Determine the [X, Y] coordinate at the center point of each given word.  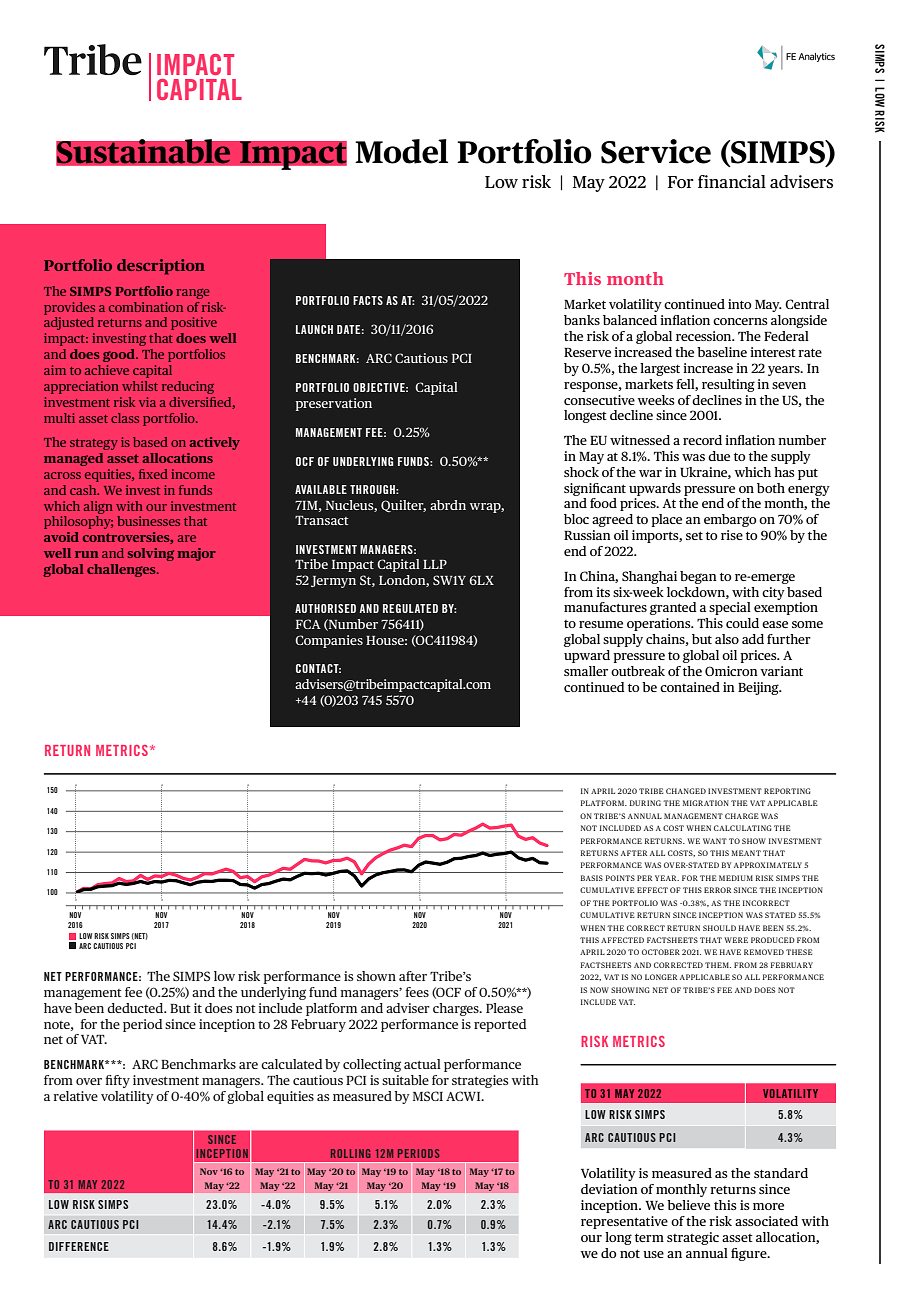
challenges [122, 570]
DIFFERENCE [79, 1246]
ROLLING [350, 1153]
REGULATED [410, 608]
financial [732, 181]
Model [401, 151]
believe [688, 1205]
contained [690, 687]
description [161, 267]
